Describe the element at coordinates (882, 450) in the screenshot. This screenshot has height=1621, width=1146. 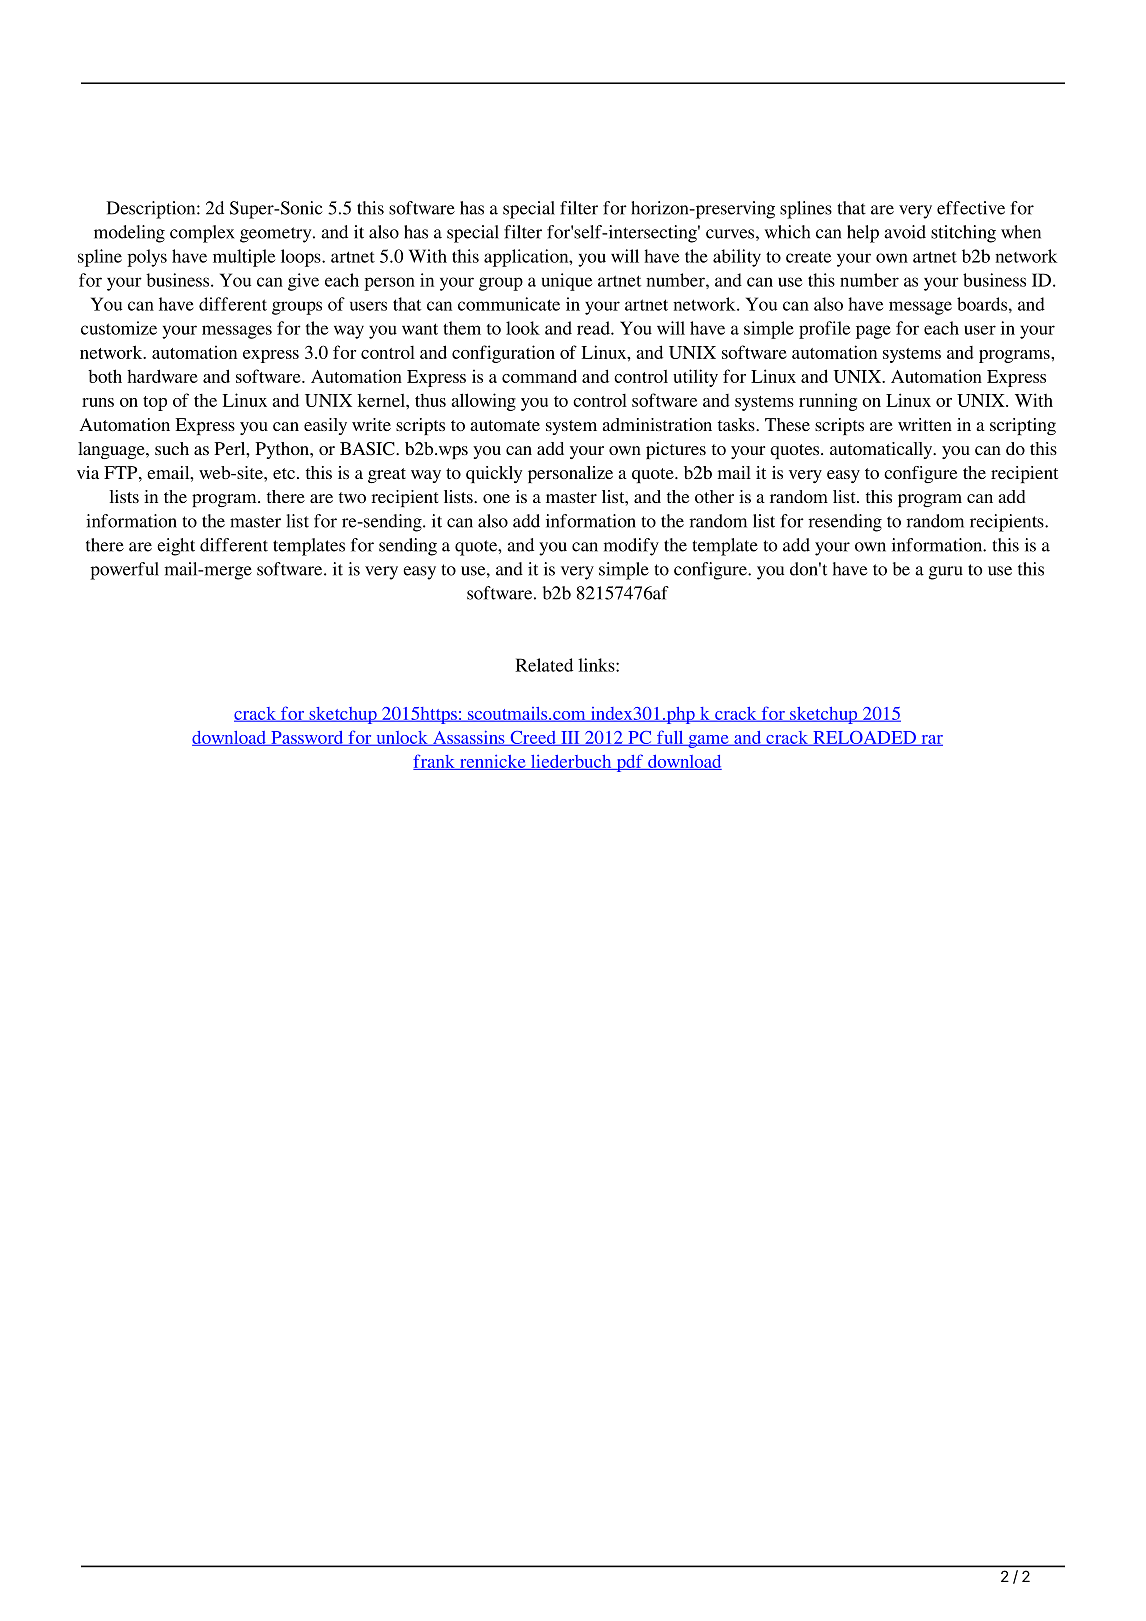
I see `automatically` at that location.
